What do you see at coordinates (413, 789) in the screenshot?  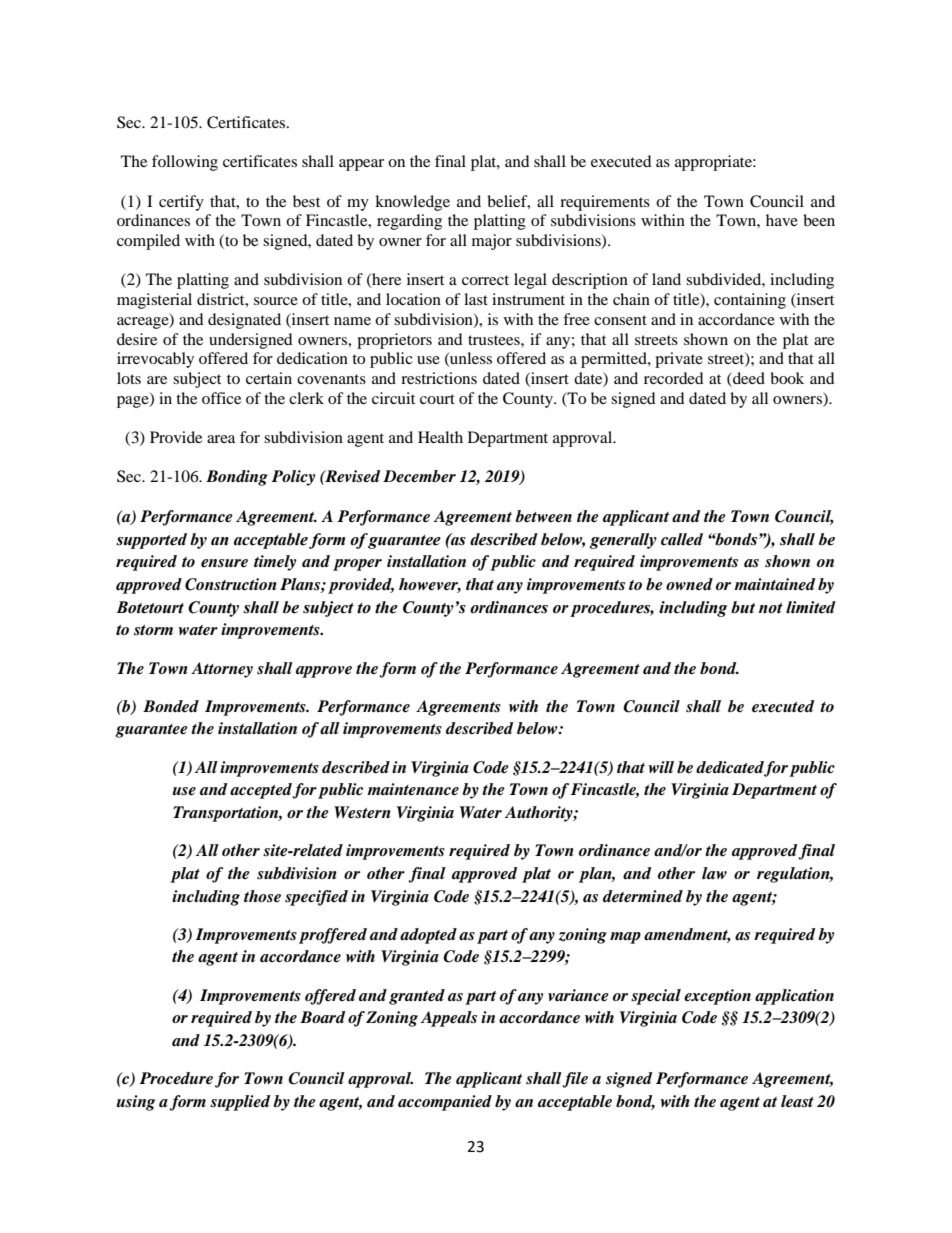 I see `maintenance` at bounding box center [413, 789].
